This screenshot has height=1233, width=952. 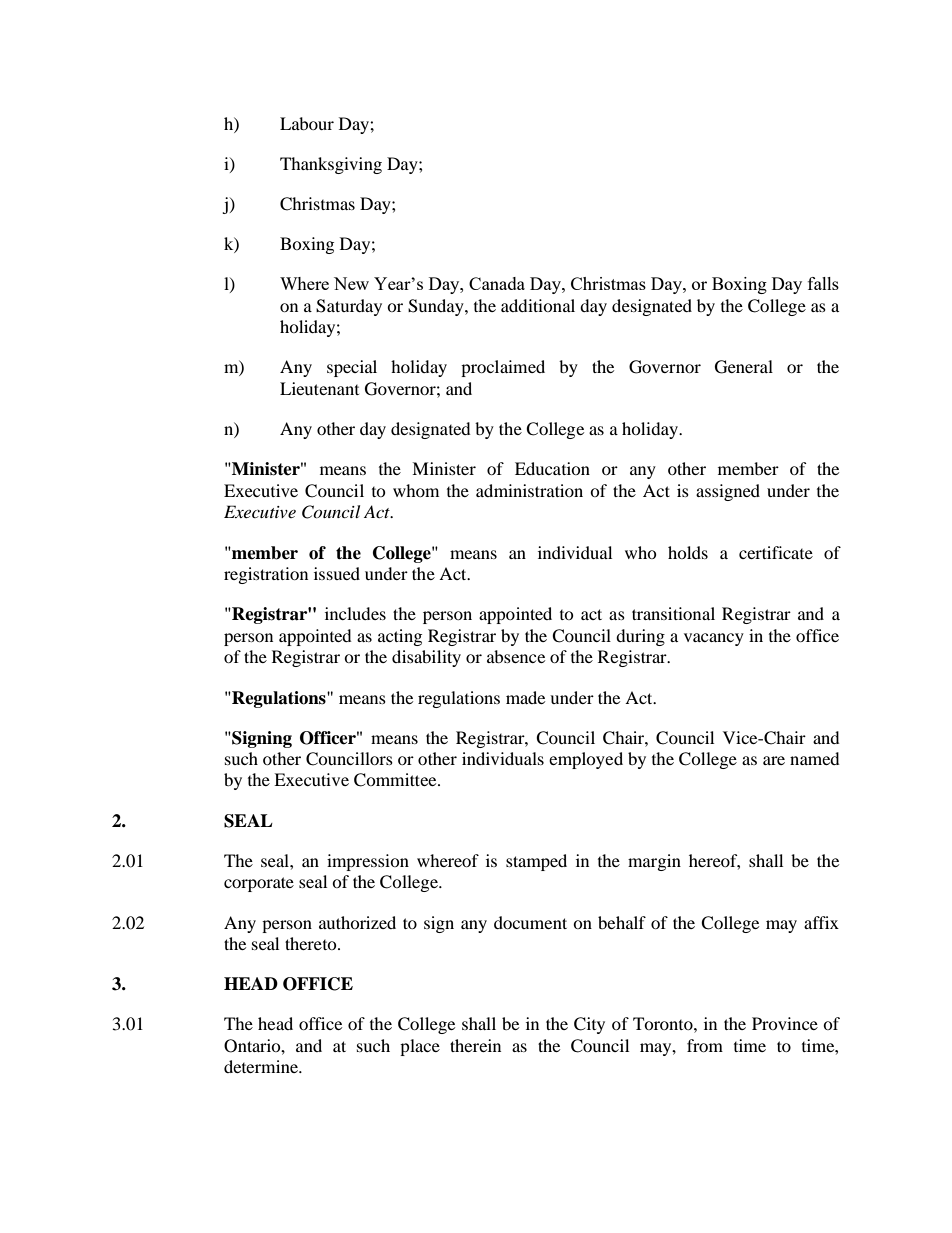 What do you see at coordinates (586, 760) in the screenshot?
I see `employed` at bounding box center [586, 760].
